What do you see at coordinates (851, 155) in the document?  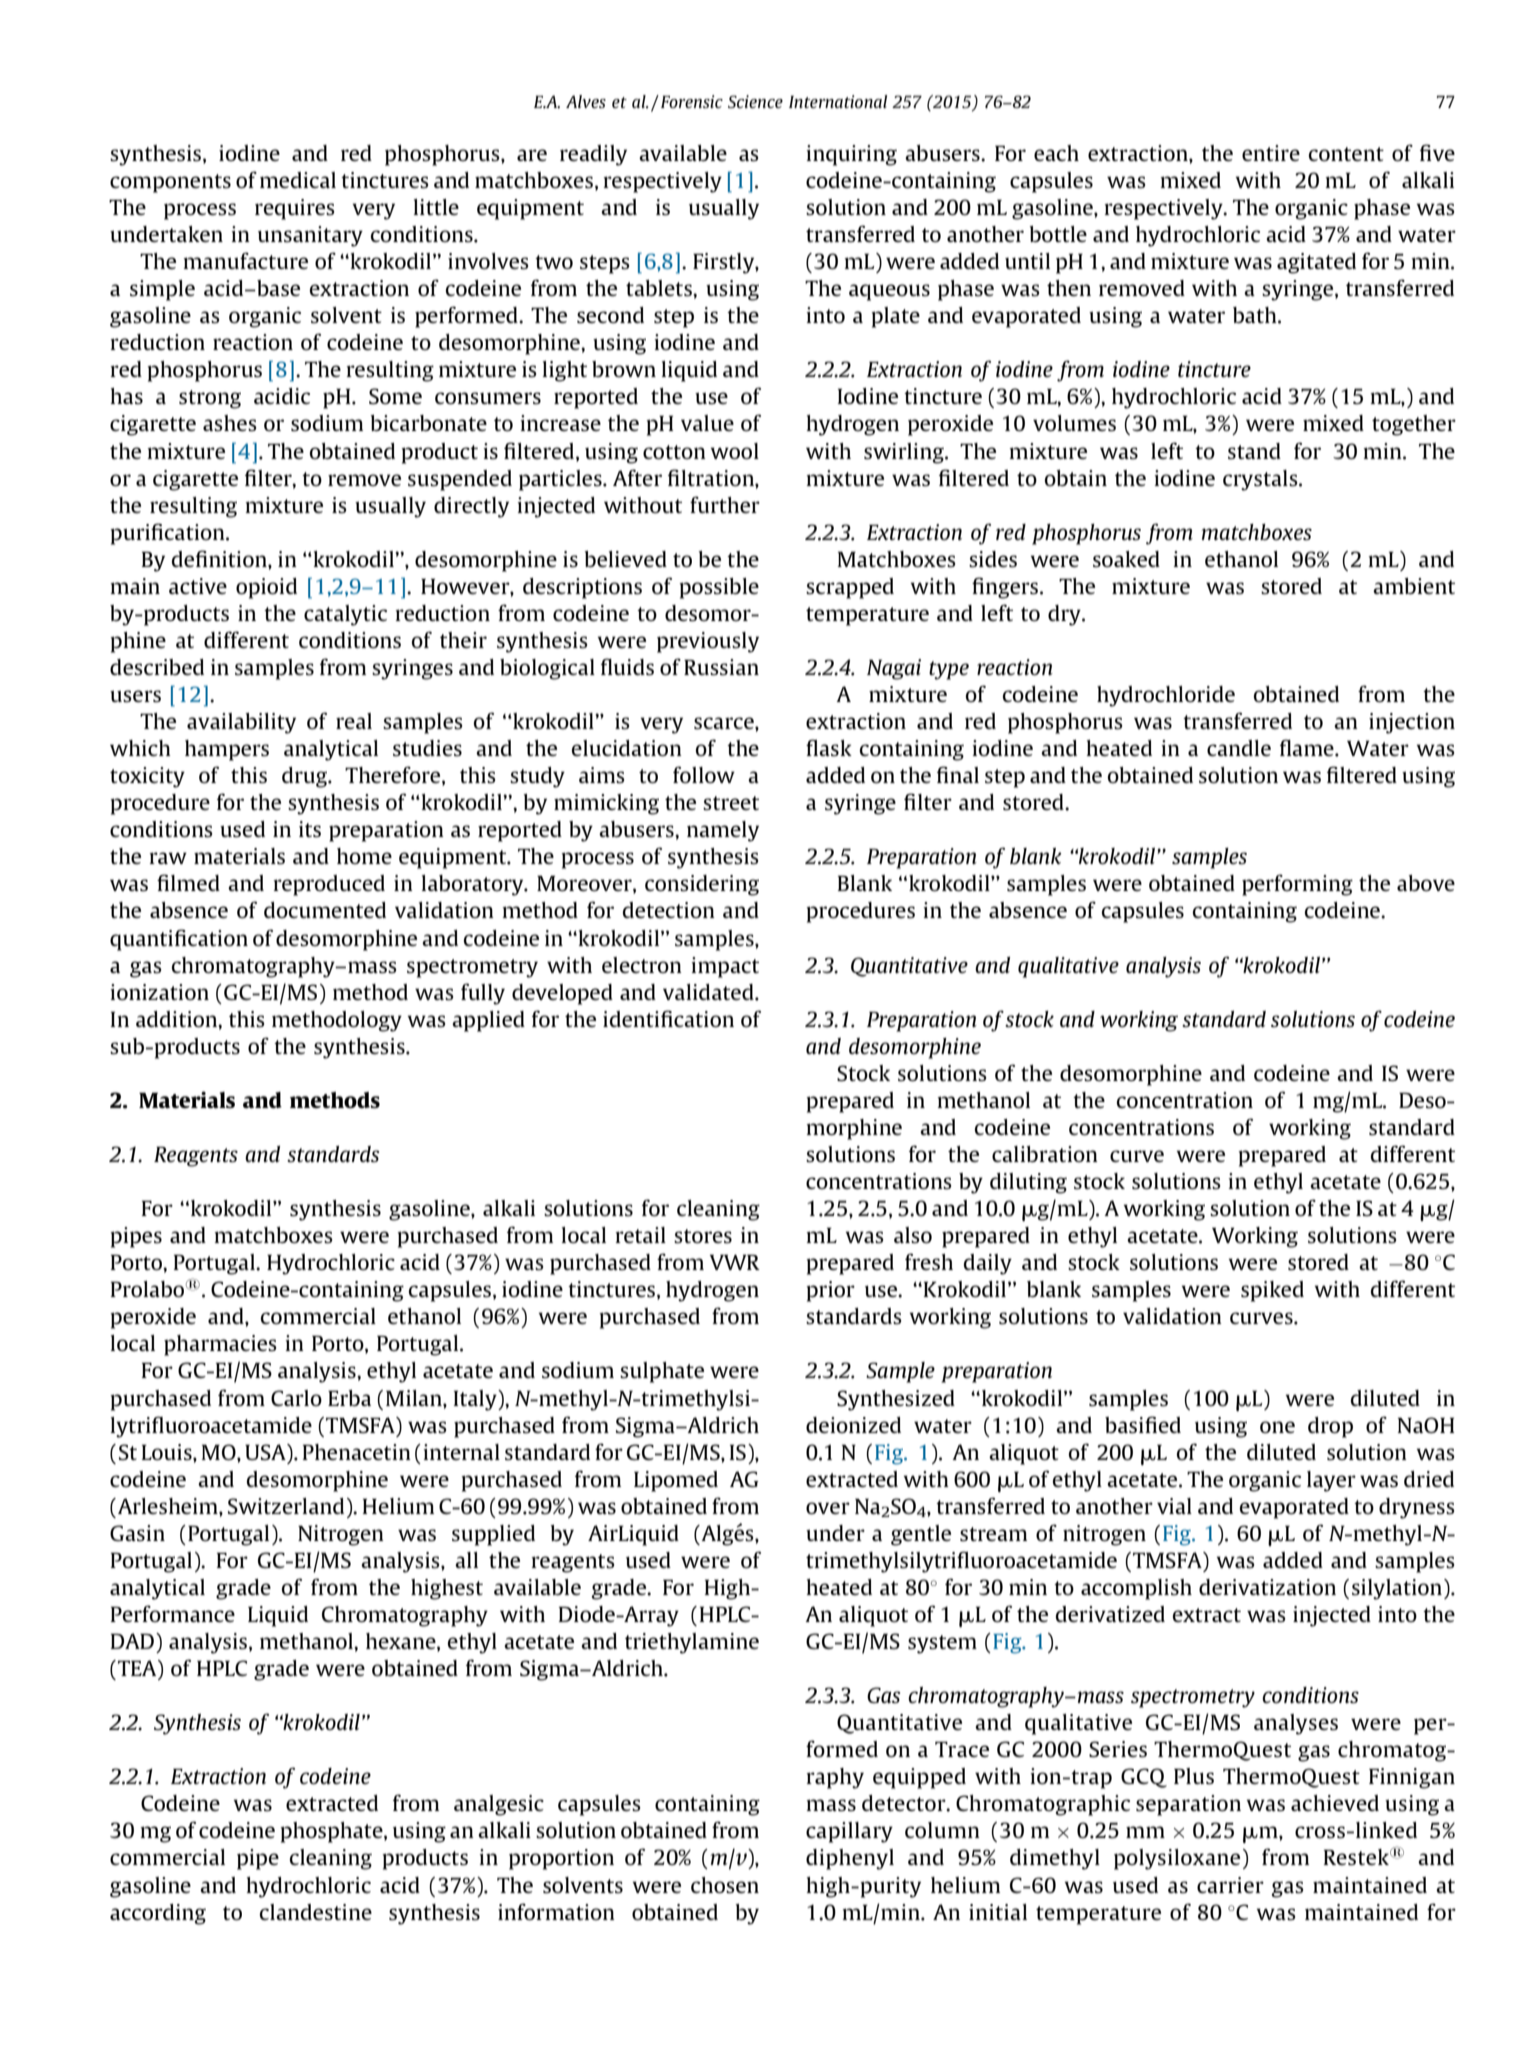 I see `inquiring` at bounding box center [851, 155].
